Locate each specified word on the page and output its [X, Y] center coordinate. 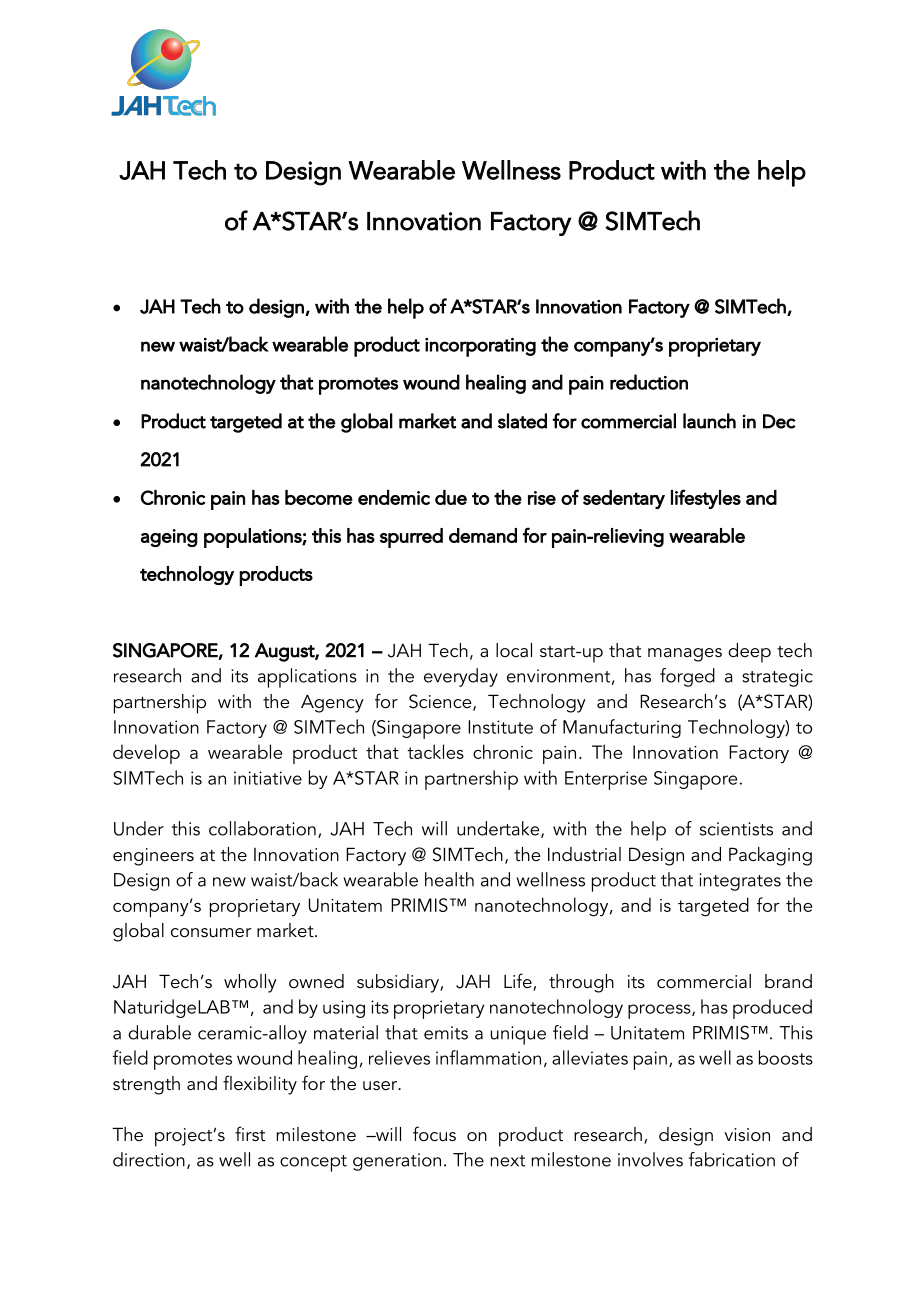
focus [434, 1134]
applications [307, 678]
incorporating [480, 347]
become [319, 497]
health [449, 879]
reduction [649, 382]
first [250, 1134]
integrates [740, 882]
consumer [211, 933]
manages [685, 655]
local [514, 650]
